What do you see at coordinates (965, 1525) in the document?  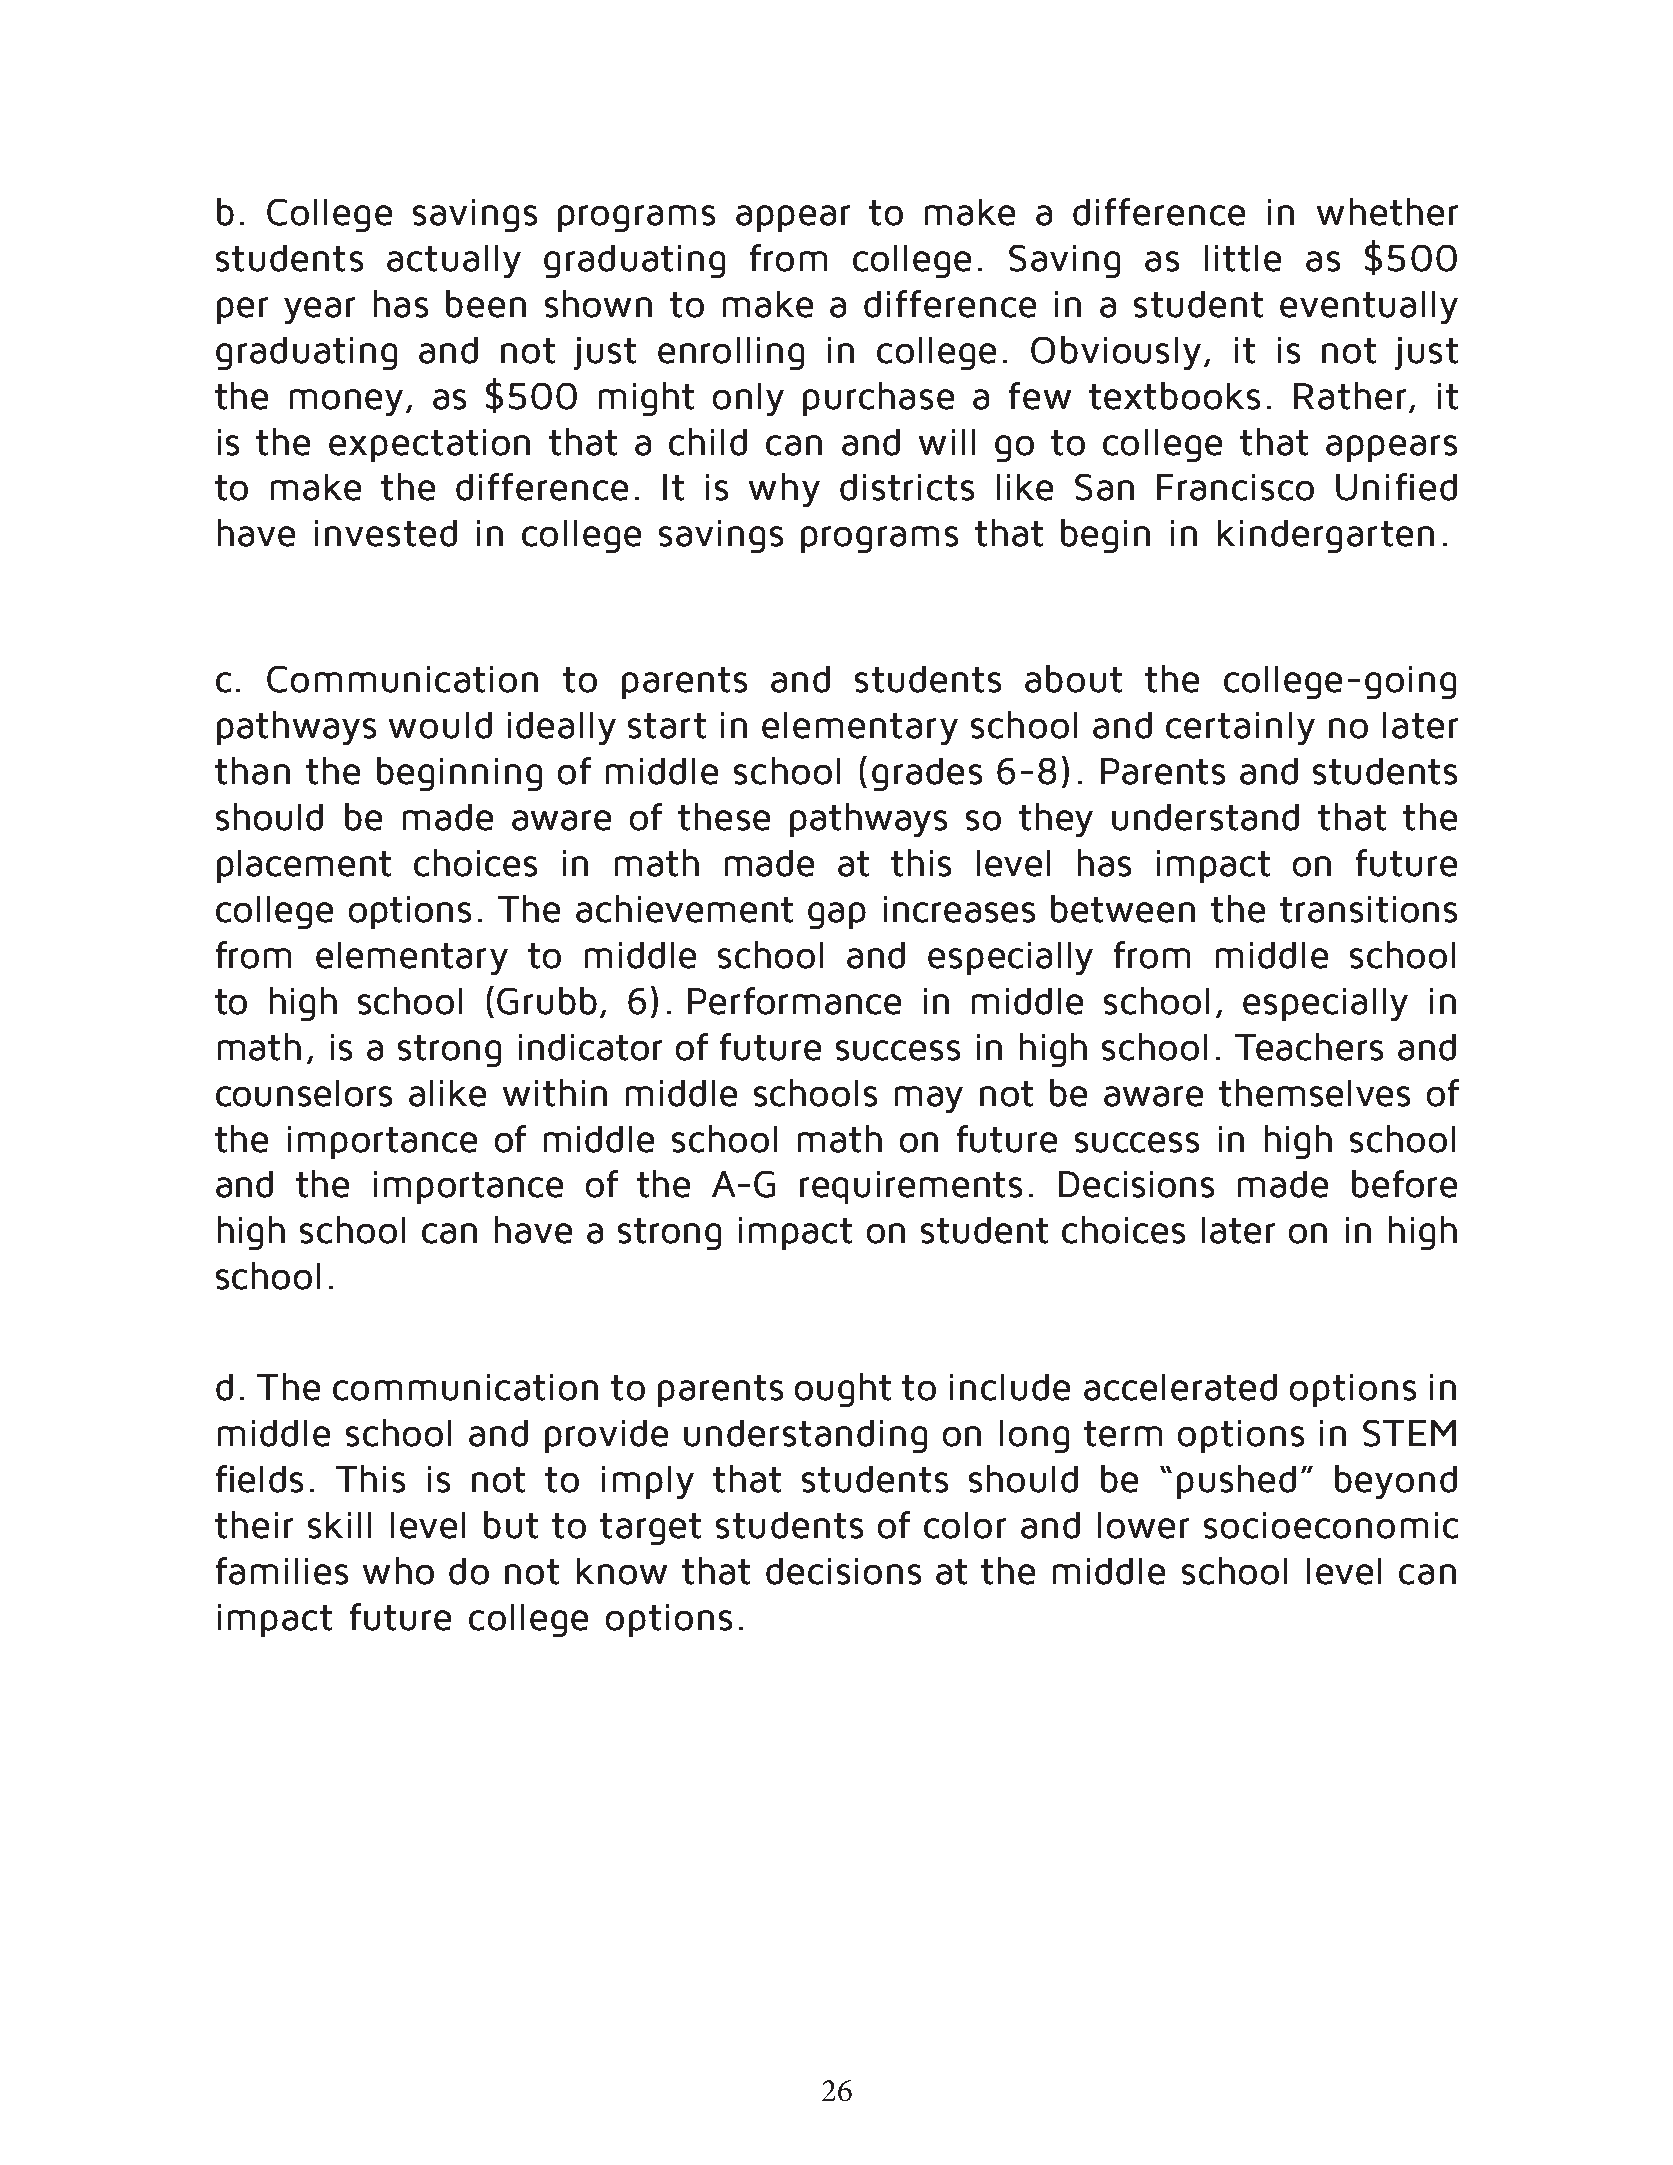 I see `color` at bounding box center [965, 1525].
